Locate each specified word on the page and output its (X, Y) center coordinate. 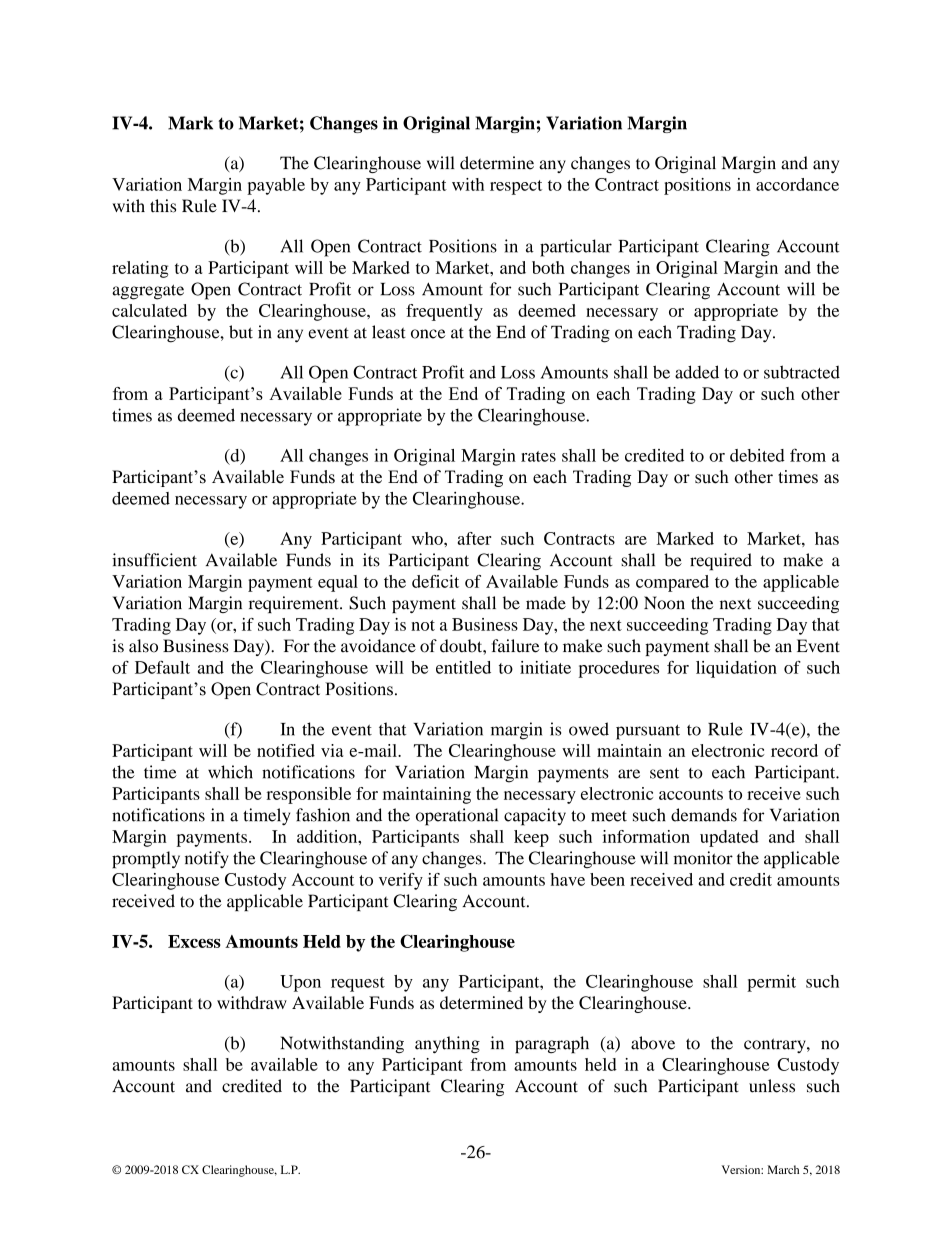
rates (538, 456)
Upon (300, 983)
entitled (463, 667)
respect (516, 187)
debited (757, 455)
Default (162, 667)
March (783, 1169)
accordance (797, 184)
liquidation (736, 669)
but (241, 332)
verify (401, 881)
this (163, 206)
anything (447, 1045)
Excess (194, 941)
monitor (703, 858)
